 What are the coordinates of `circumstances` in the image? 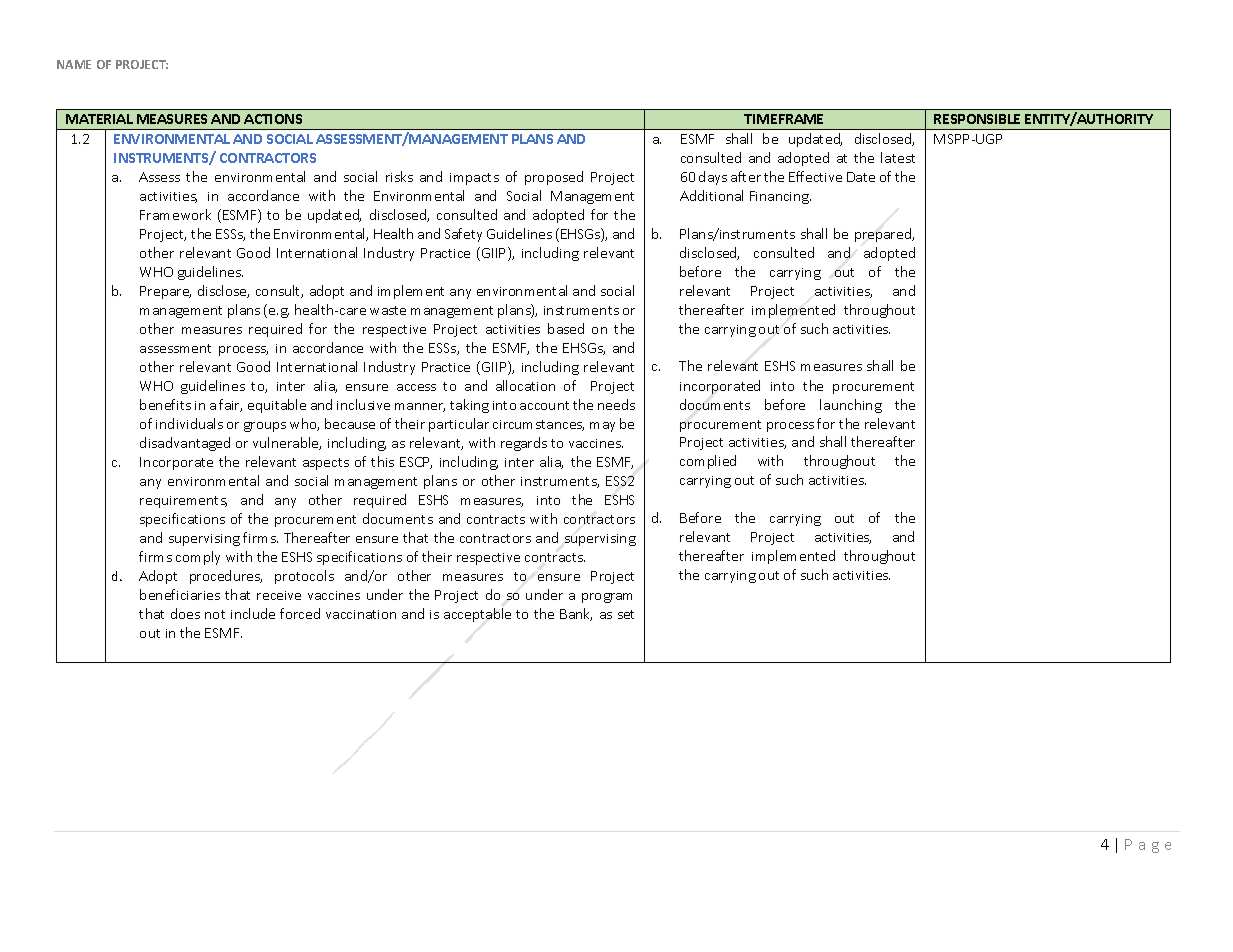 It's located at (538, 425).
